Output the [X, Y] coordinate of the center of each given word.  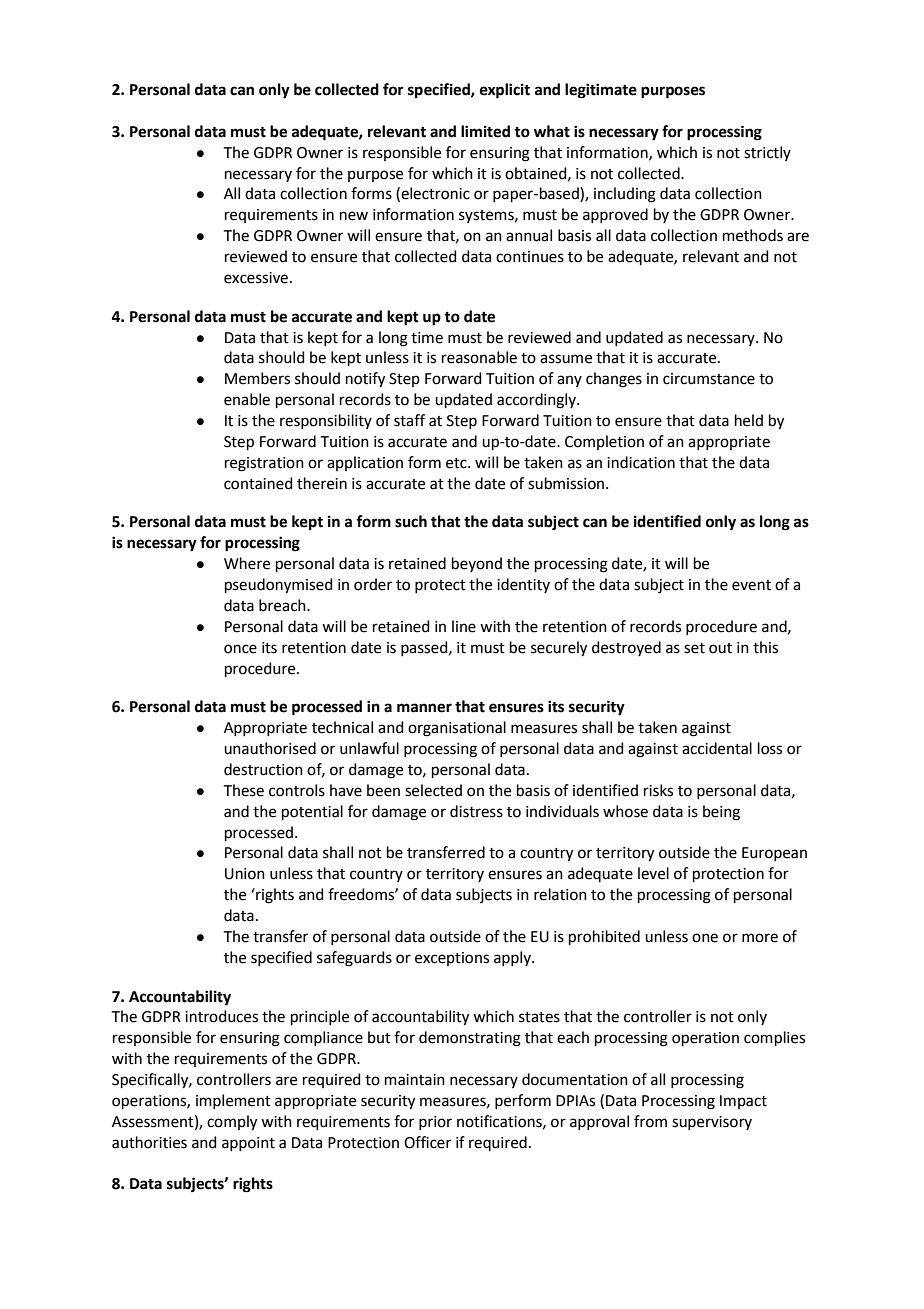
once [240, 649]
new [354, 216]
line [464, 626]
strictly [767, 153]
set [694, 648]
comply [232, 1123]
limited [485, 131]
